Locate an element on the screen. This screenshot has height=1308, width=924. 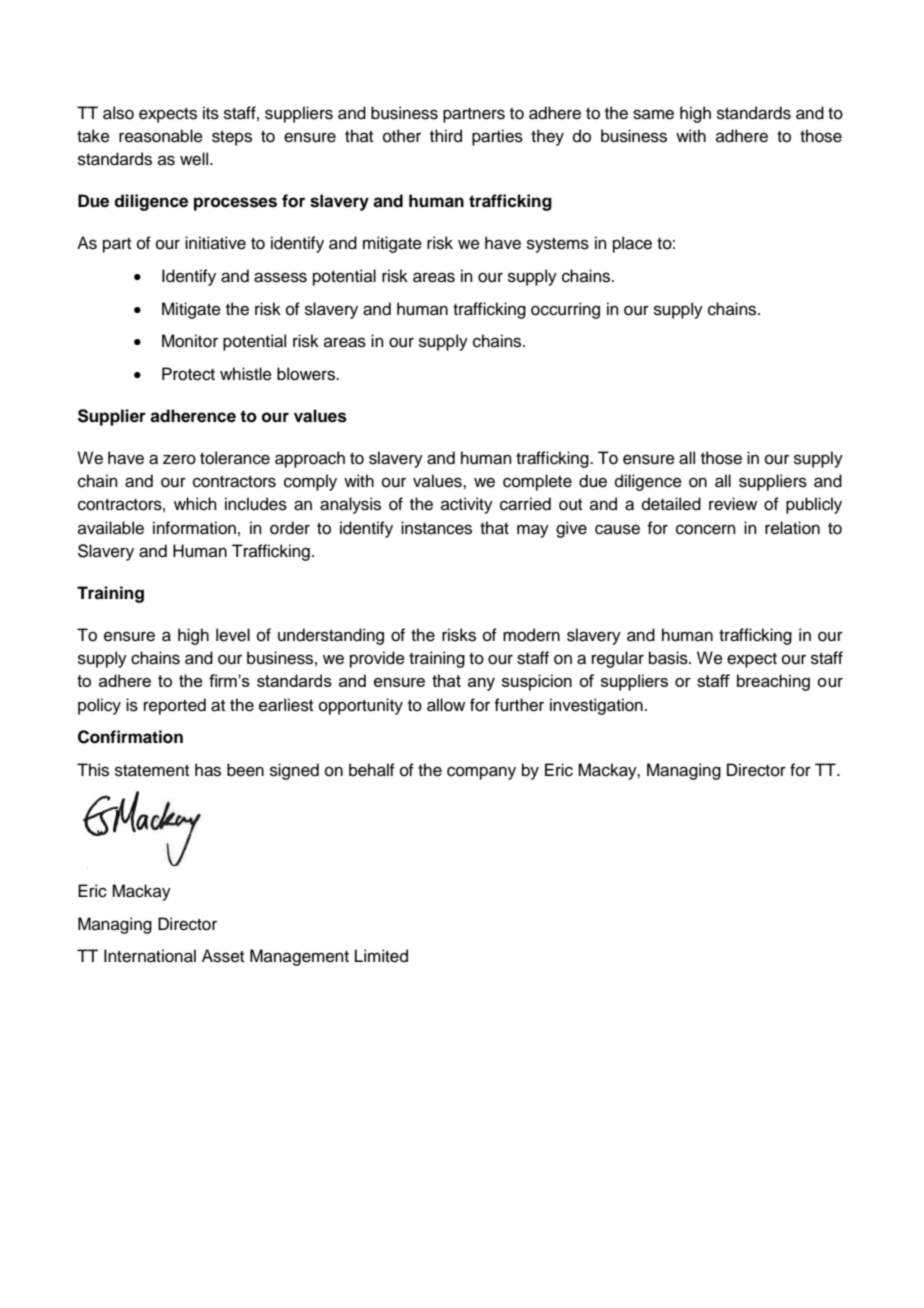
International is located at coordinates (150, 956).
